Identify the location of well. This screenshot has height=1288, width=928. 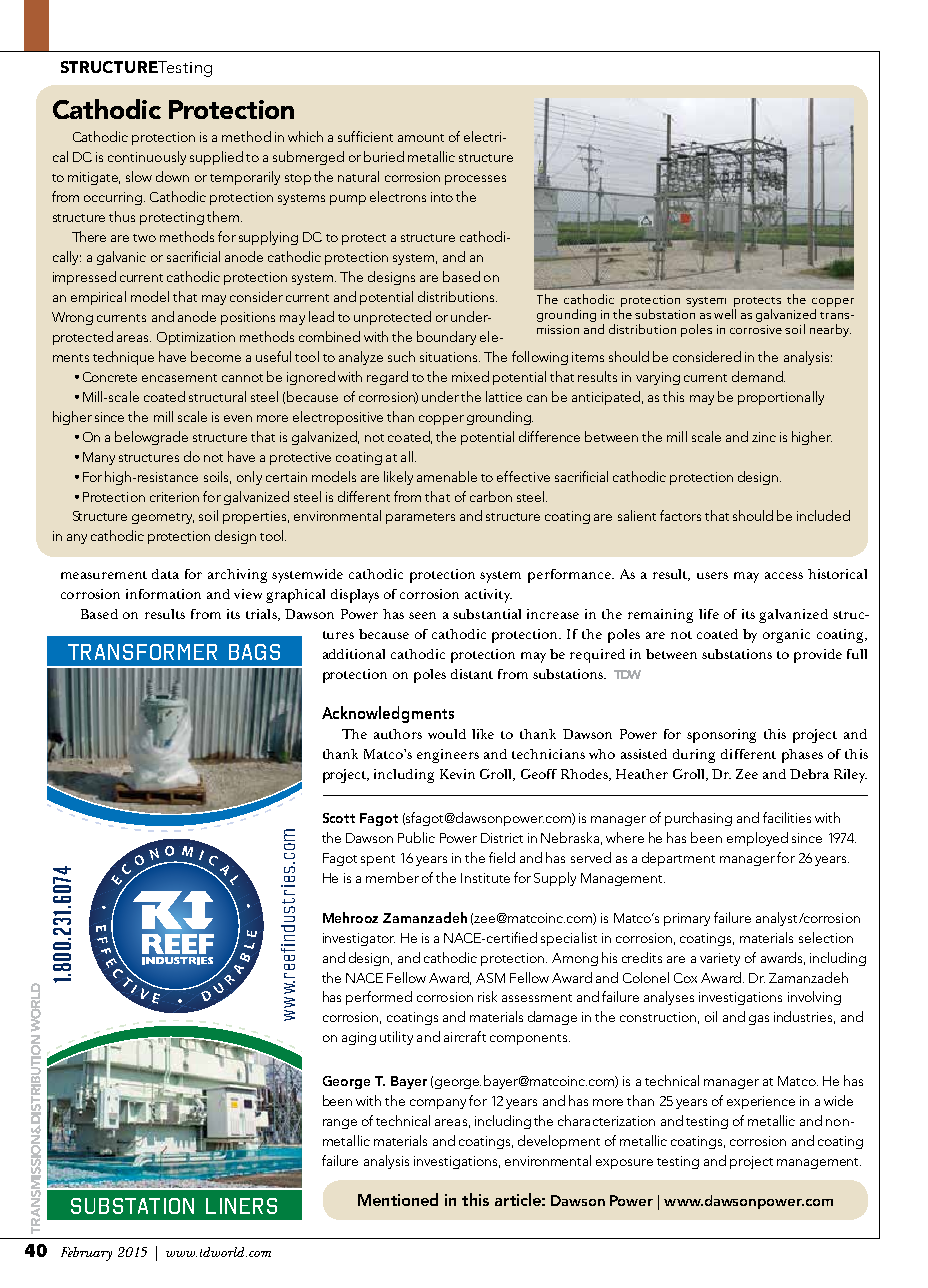
(725, 314).
